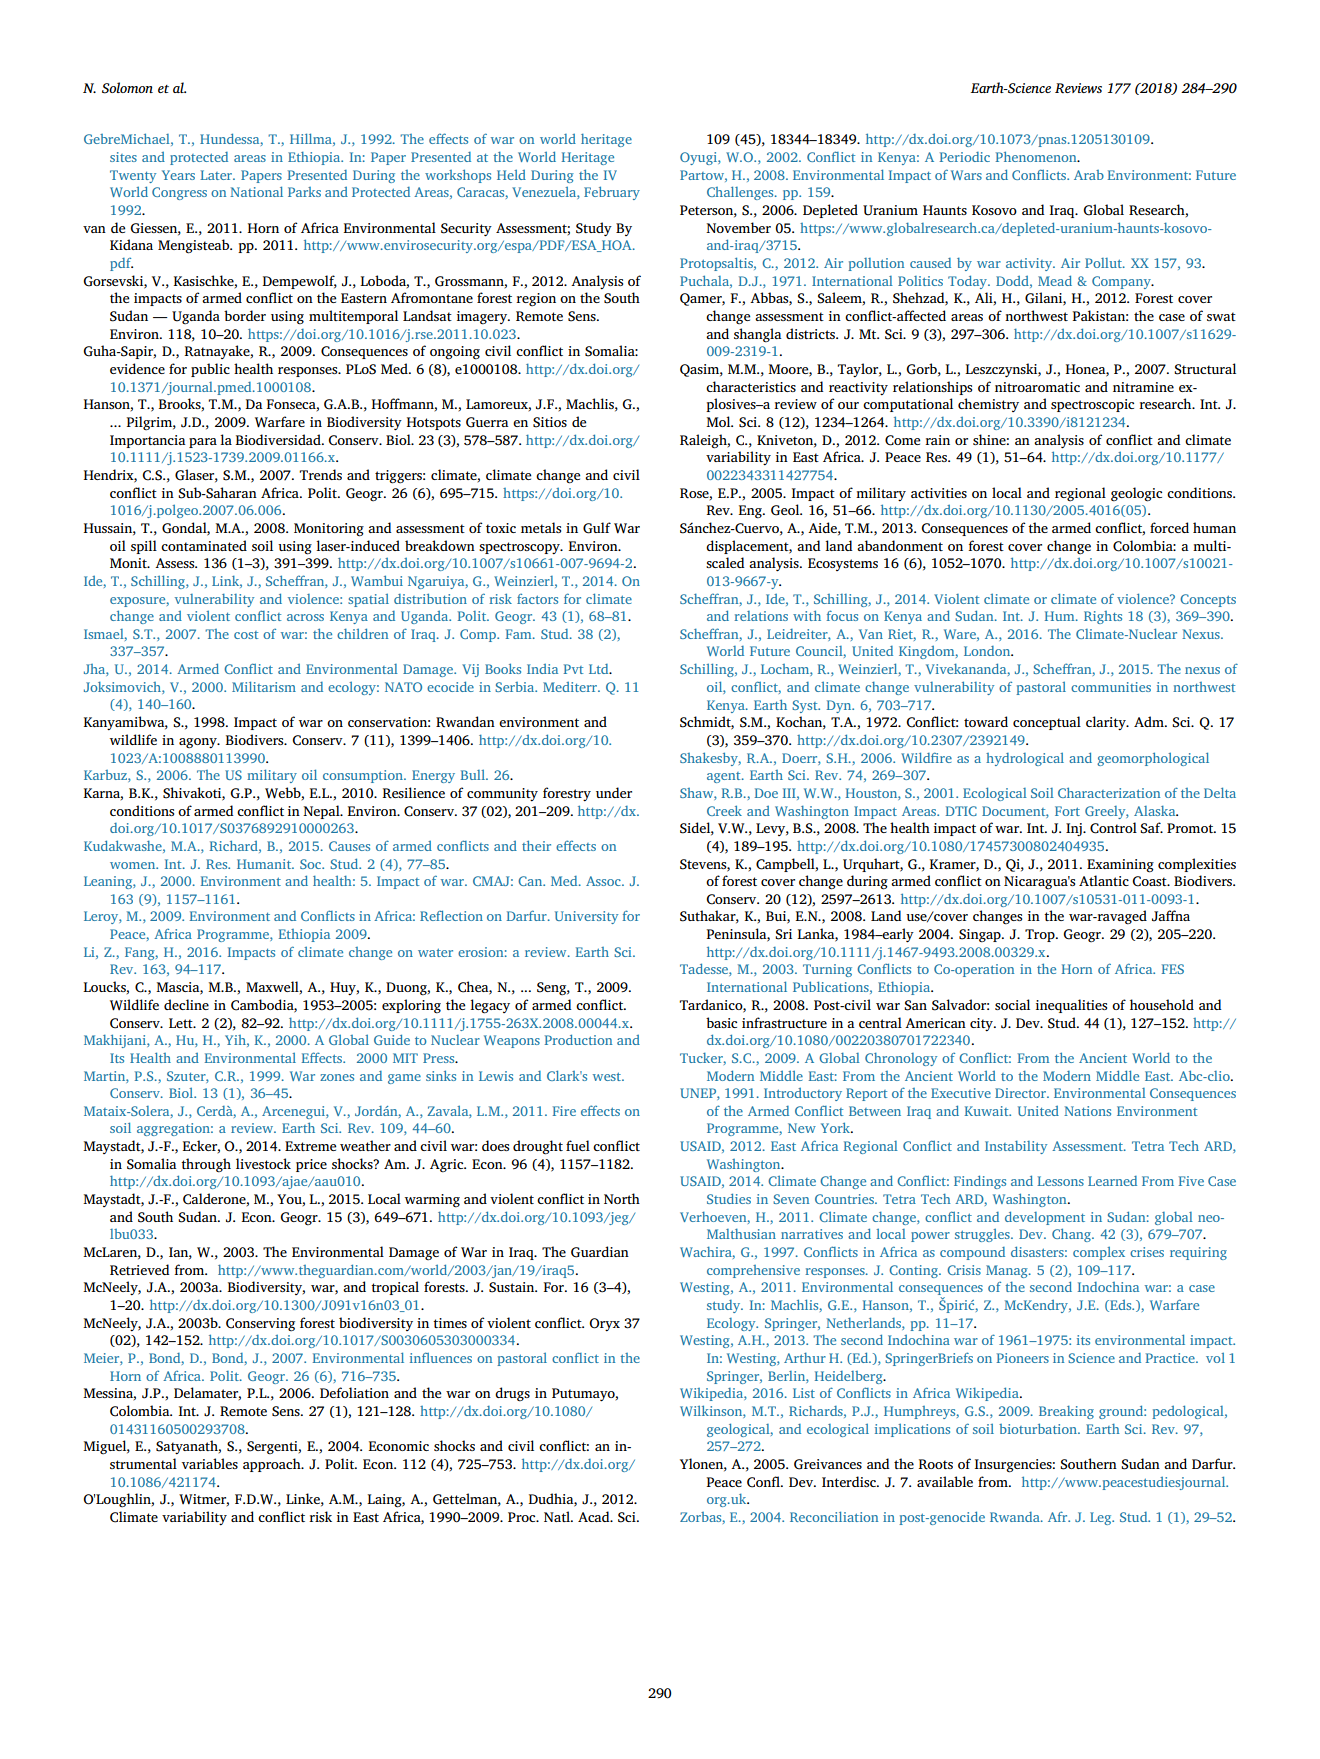 This image has height=1759, width=1320. What do you see at coordinates (1092, 405) in the image?
I see `spectroscopic` at bounding box center [1092, 405].
